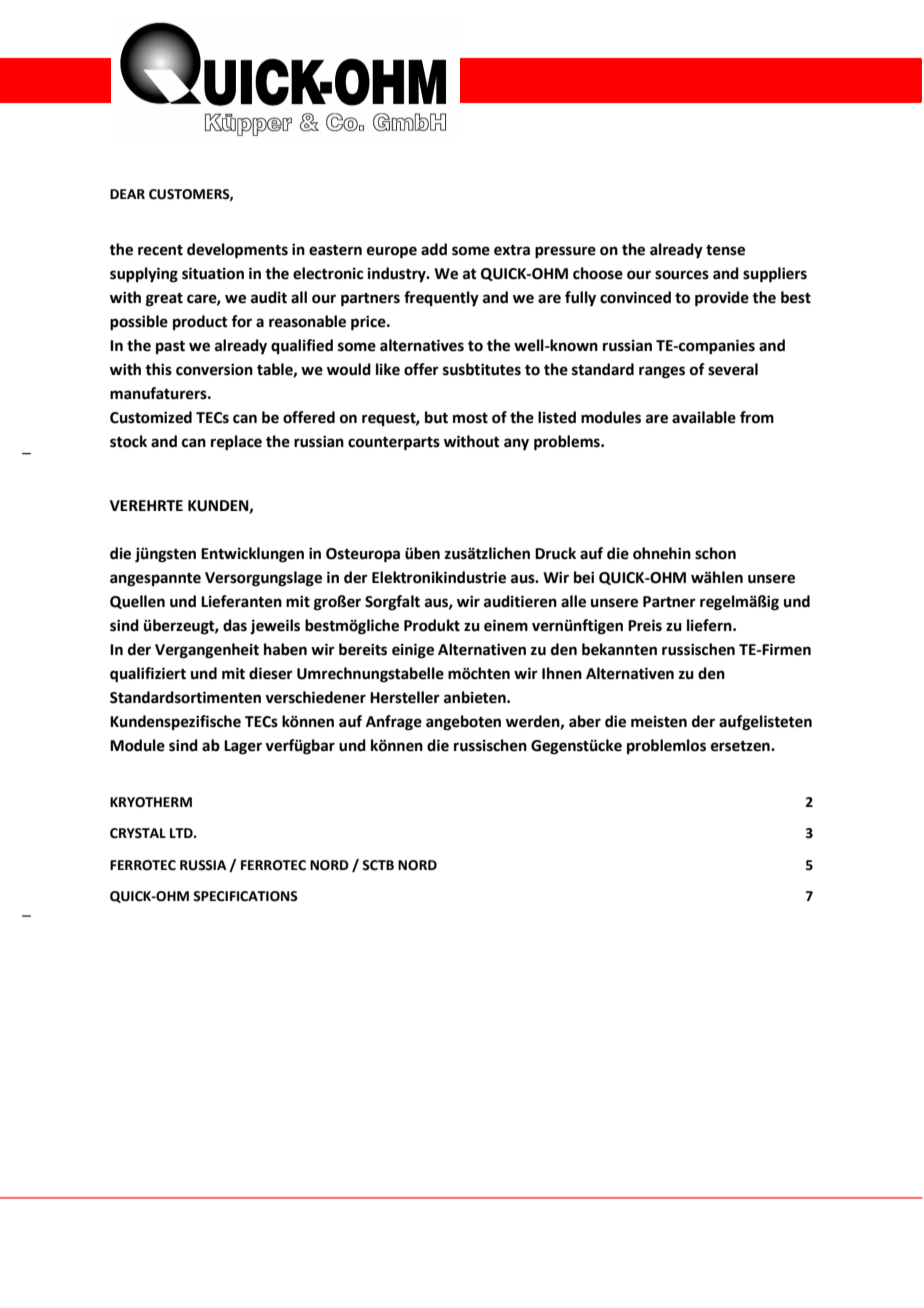  I want to click on Quellen, so click(137, 602).
